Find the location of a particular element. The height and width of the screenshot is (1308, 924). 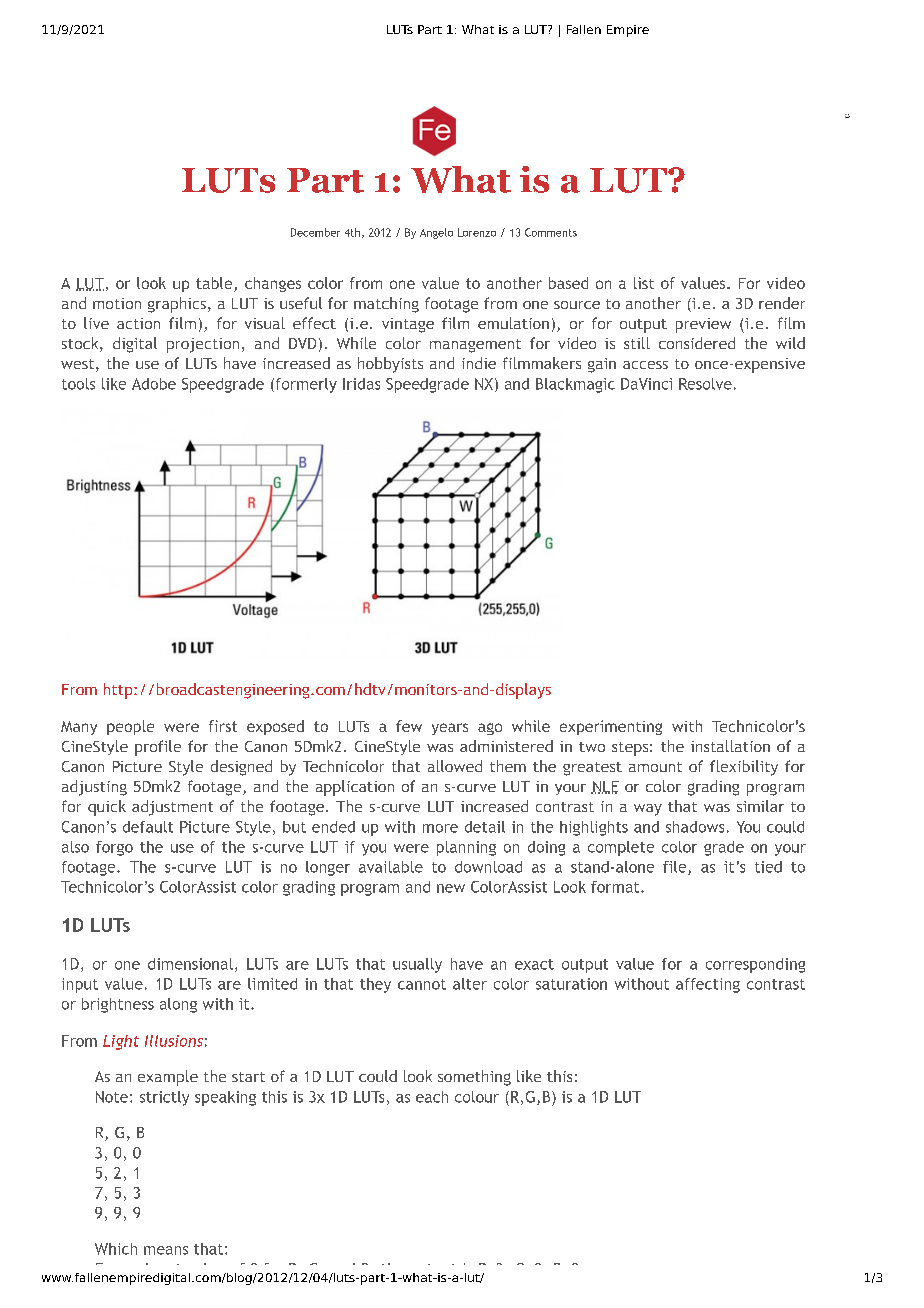

years is located at coordinates (450, 729).
